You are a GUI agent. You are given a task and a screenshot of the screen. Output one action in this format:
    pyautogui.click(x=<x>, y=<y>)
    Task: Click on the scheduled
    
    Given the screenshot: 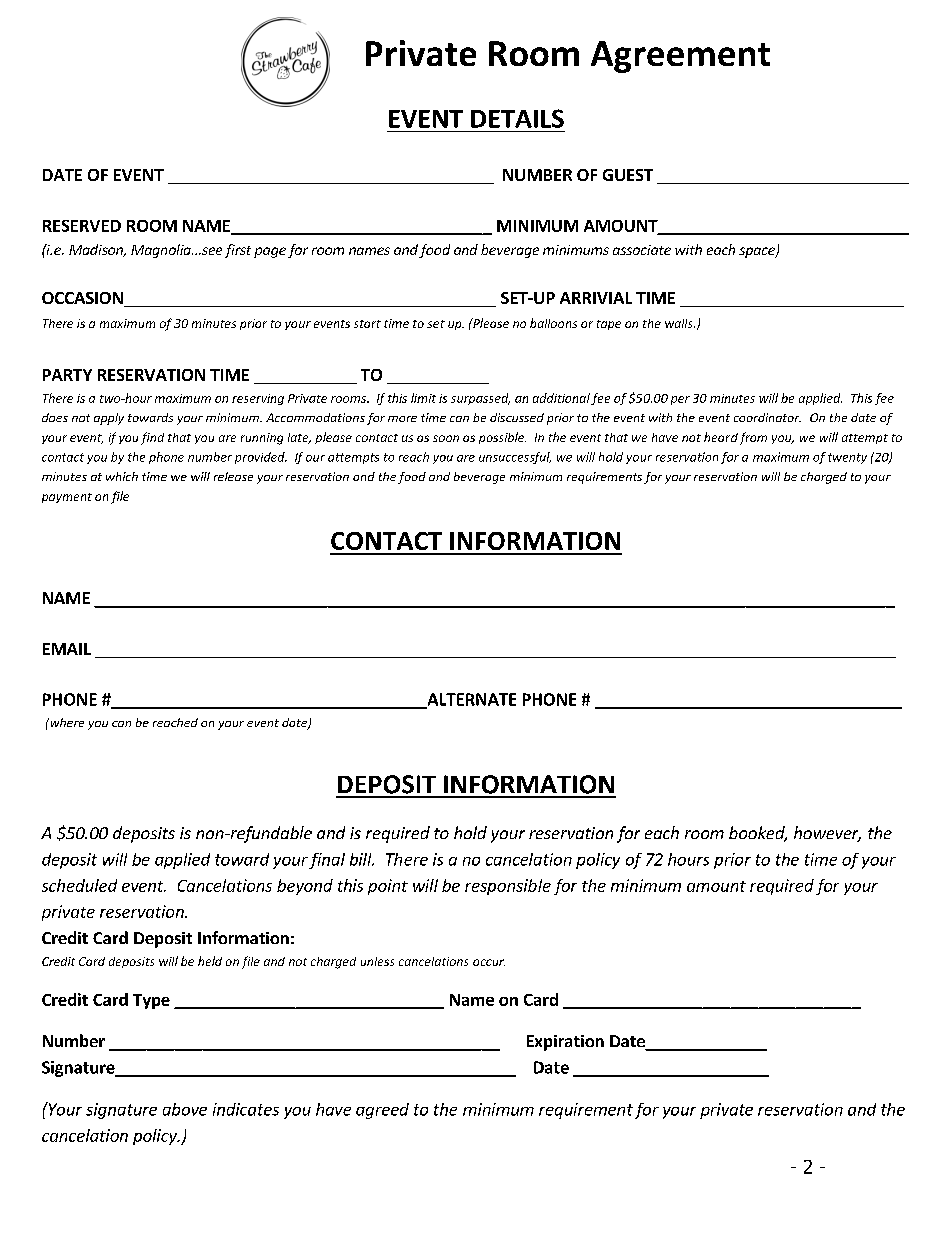 What is the action you would take?
    pyautogui.click(x=79, y=885)
